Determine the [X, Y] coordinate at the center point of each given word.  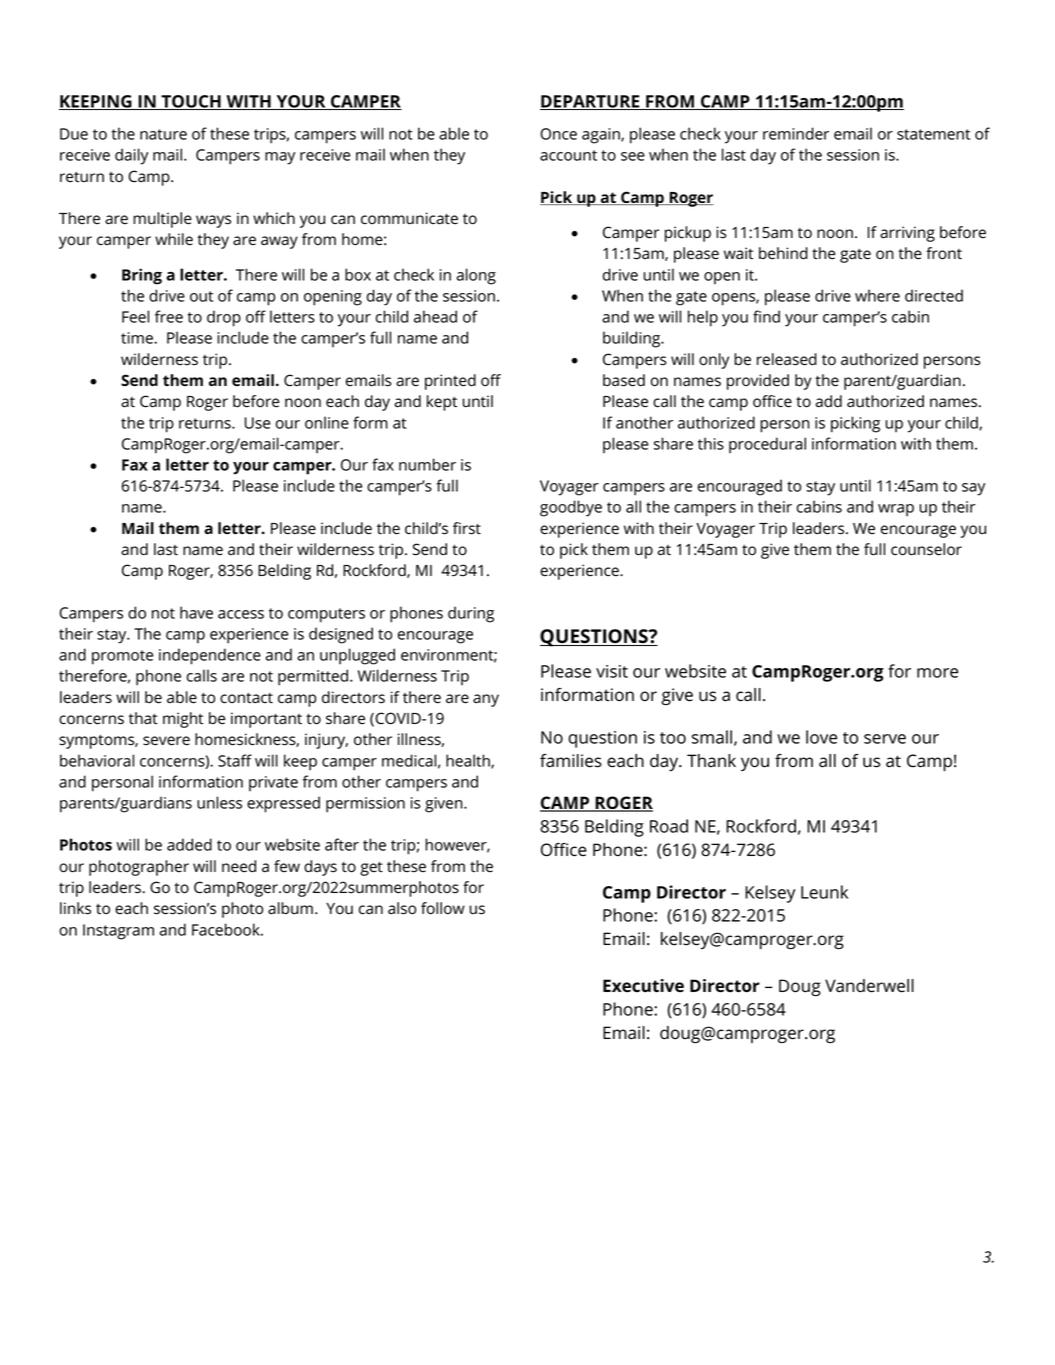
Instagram [118, 932]
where [877, 295]
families [571, 761]
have [196, 612]
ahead [435, 316]
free [169, 316]
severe [166, 741]
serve [885, 739]
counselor [926, 549]
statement [933, 134]
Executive [643, 985]
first [467, 528]
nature [163, 134]
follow [443, 908]
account [568, 155]
